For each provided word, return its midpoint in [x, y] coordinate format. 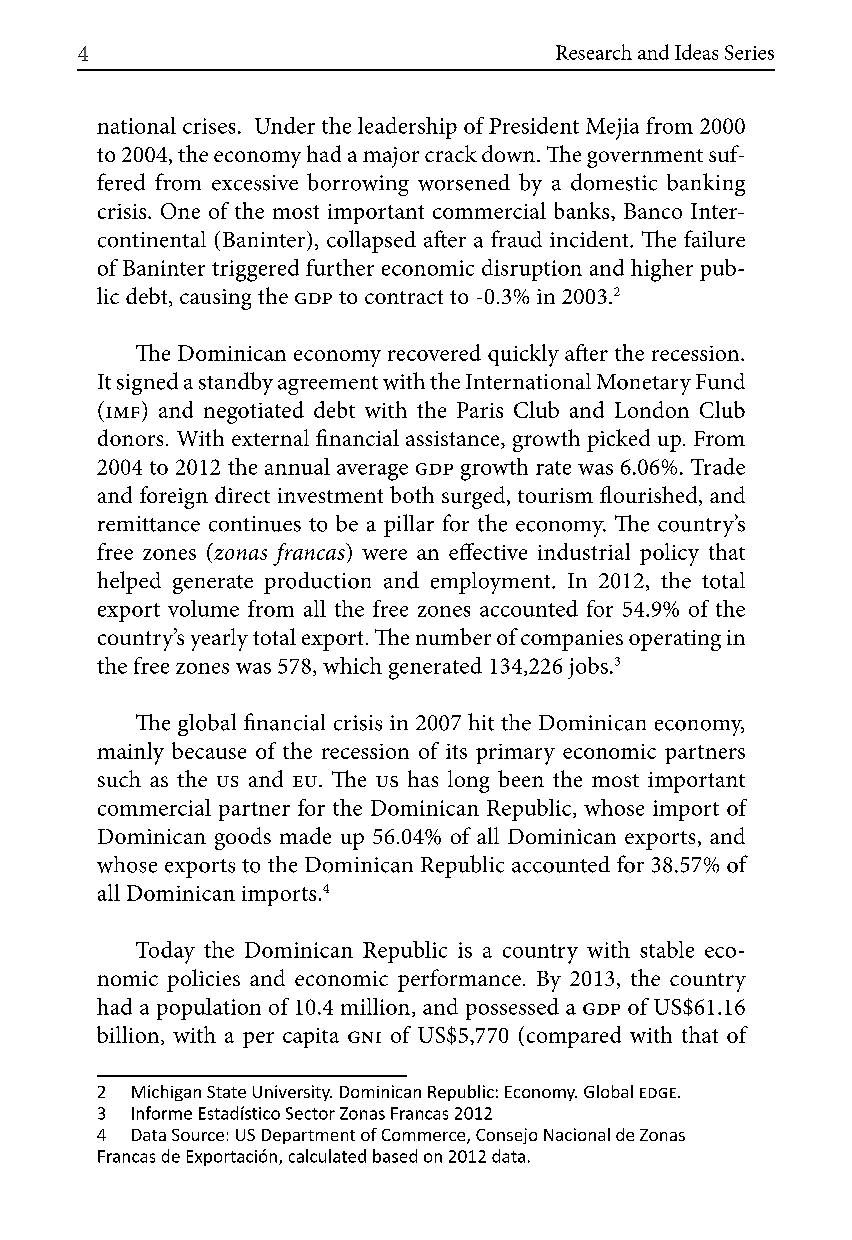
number [453, 636]
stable [667, 949]
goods [243, 838]
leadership [407, 128]
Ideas [696, 52]
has [423, 778]
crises [209, 126]
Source [198, 1135]
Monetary [644, 384]
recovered [434, 352]
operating [675, 640]
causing [215, 299]
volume [203, 608]
